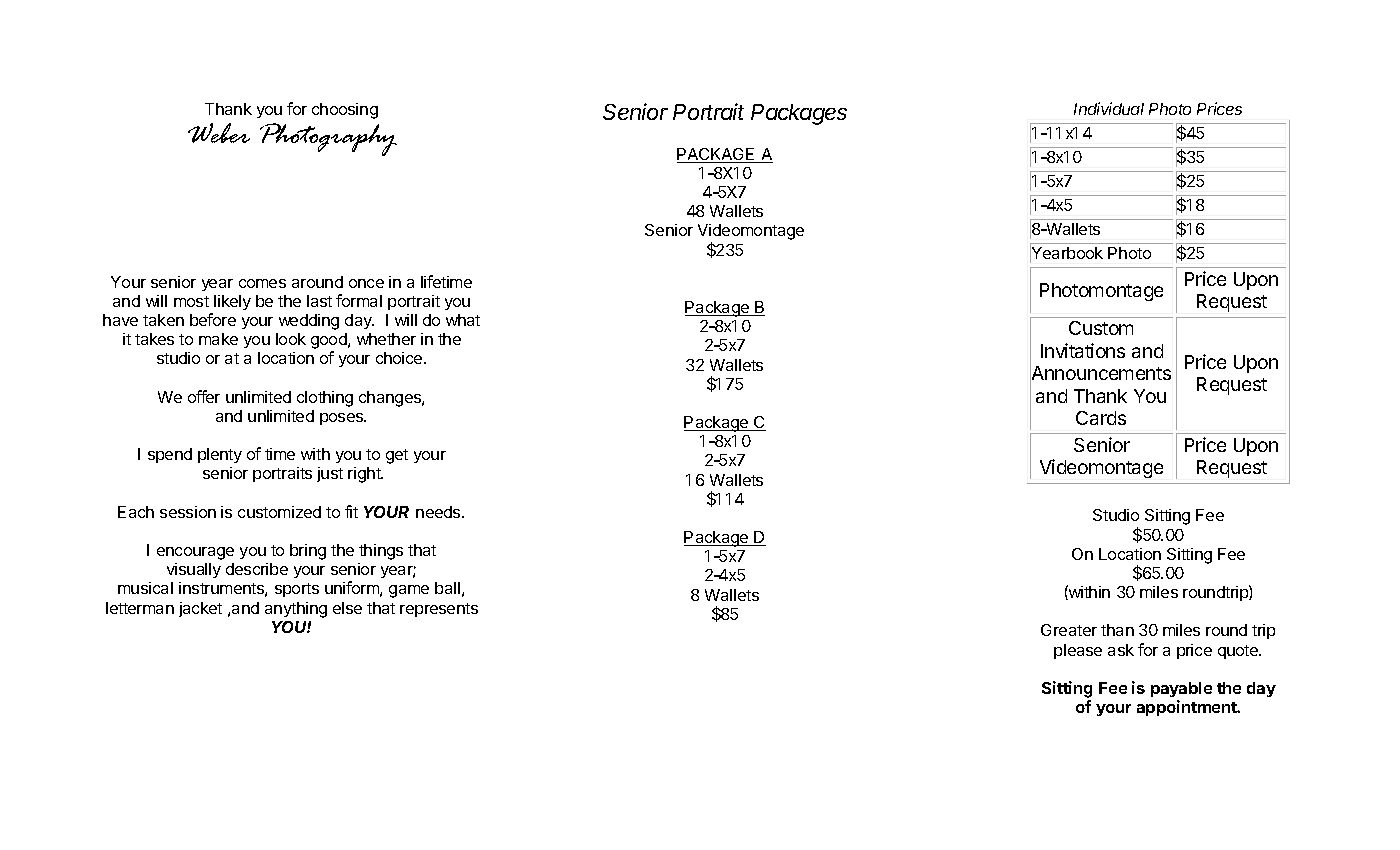  Describe the element at coordinates (1101, 418) in the image. I see `Cards` at that location.
